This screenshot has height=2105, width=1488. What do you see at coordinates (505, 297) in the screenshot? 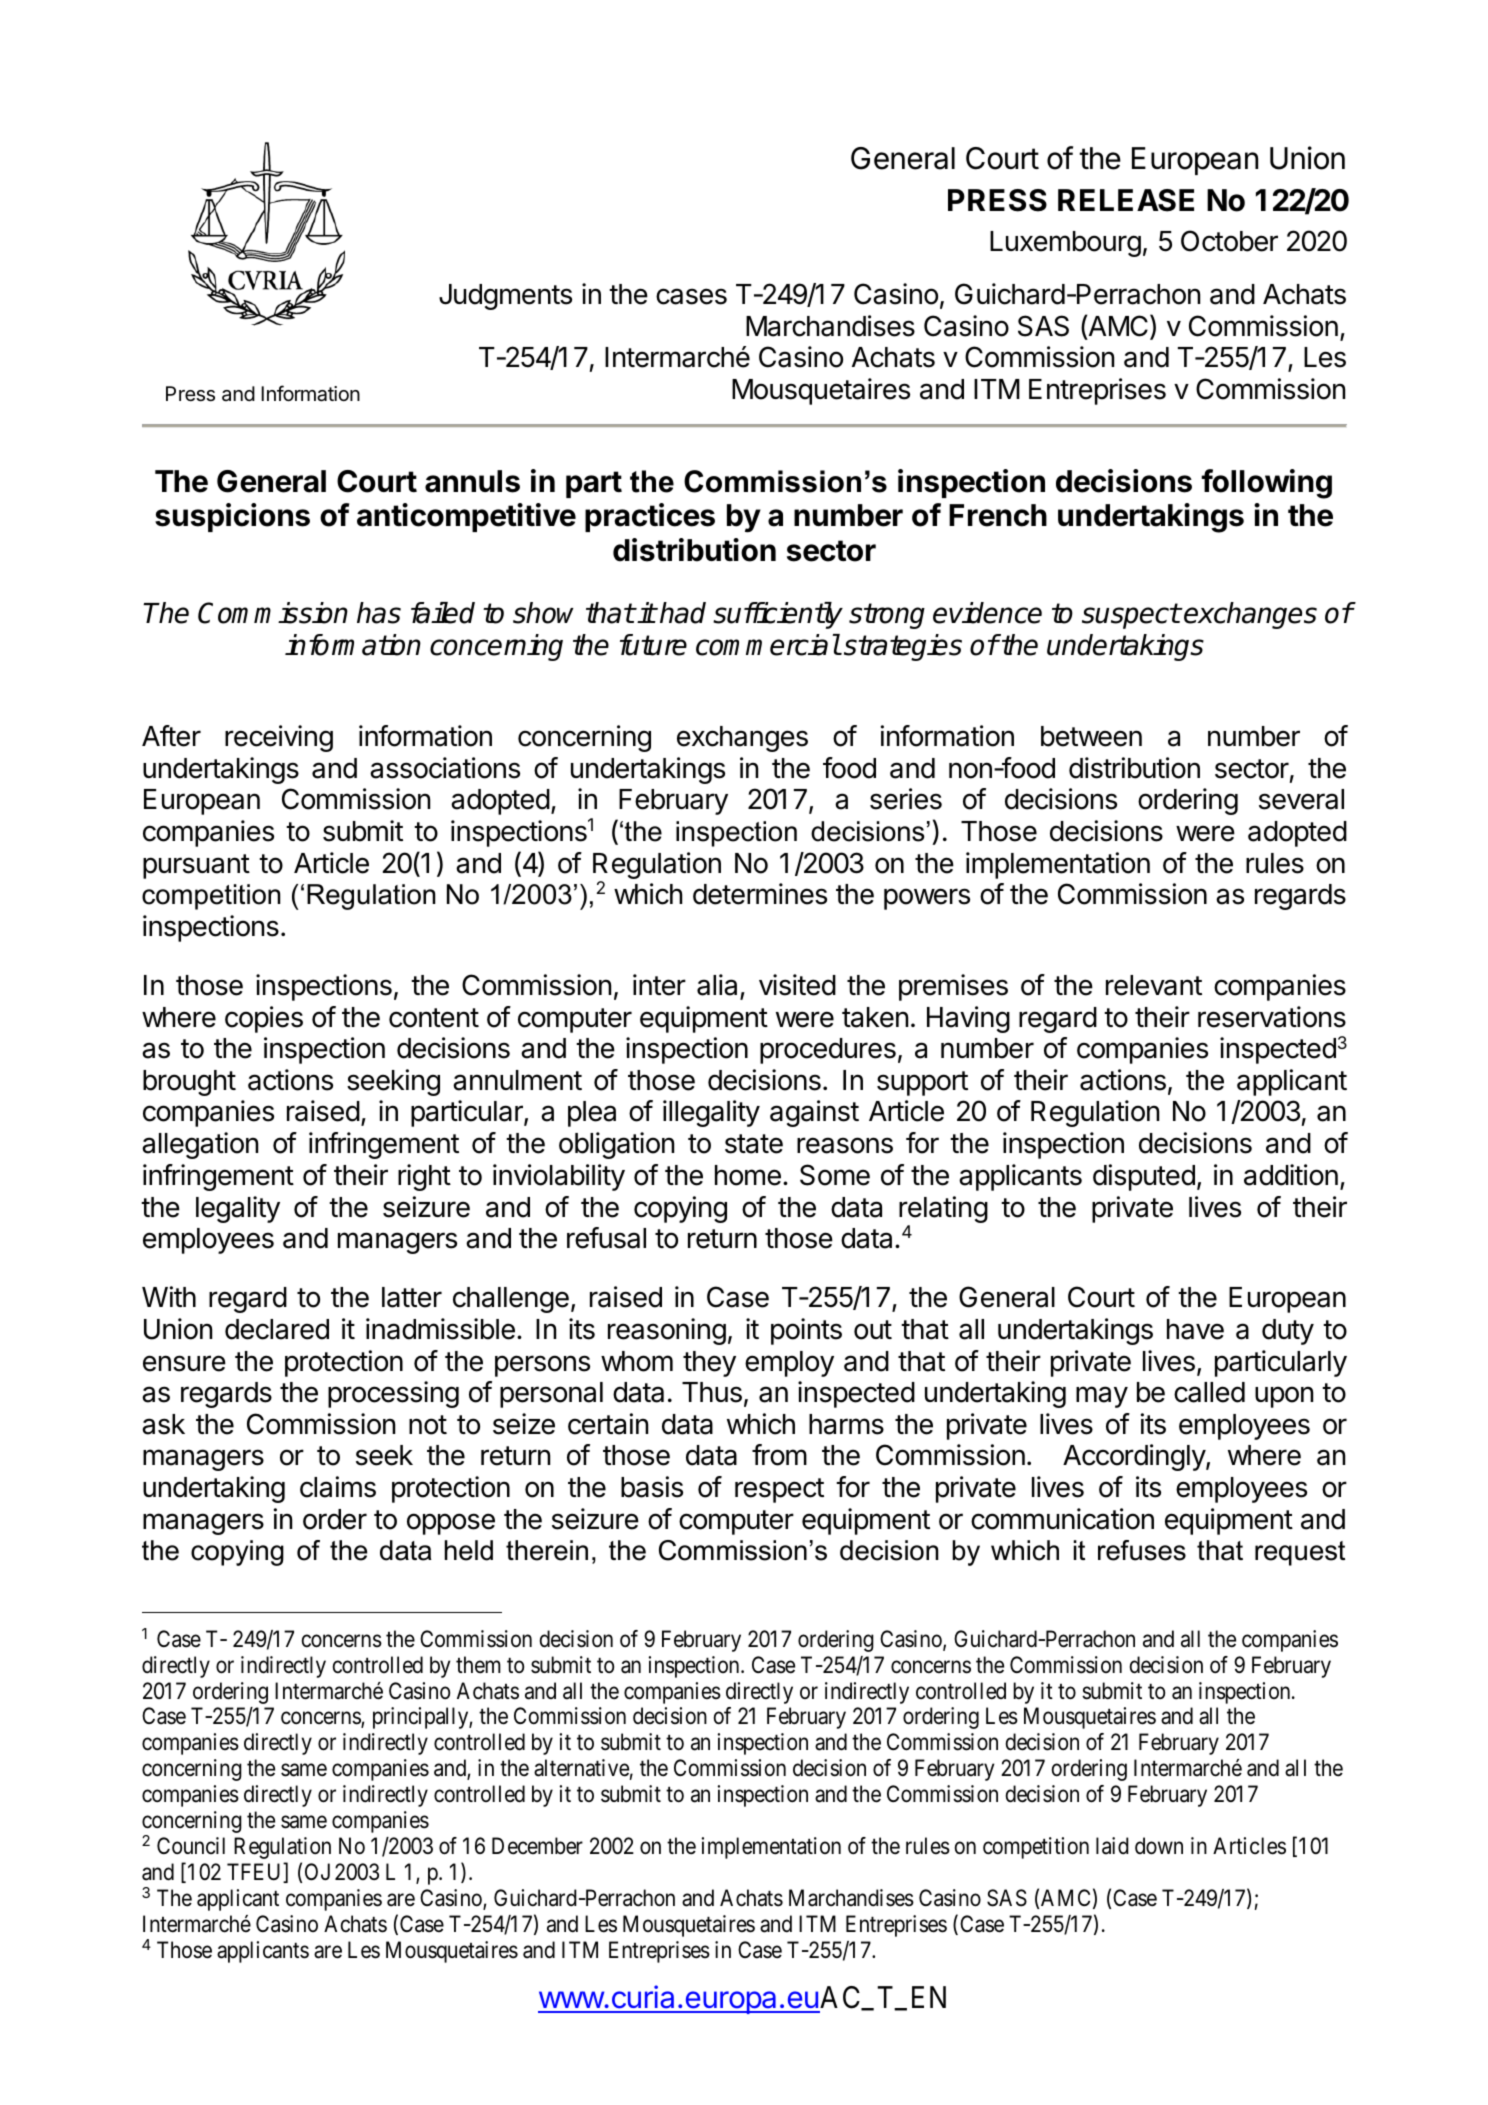
I see `Judgments` at bounding box center [505, 297].
